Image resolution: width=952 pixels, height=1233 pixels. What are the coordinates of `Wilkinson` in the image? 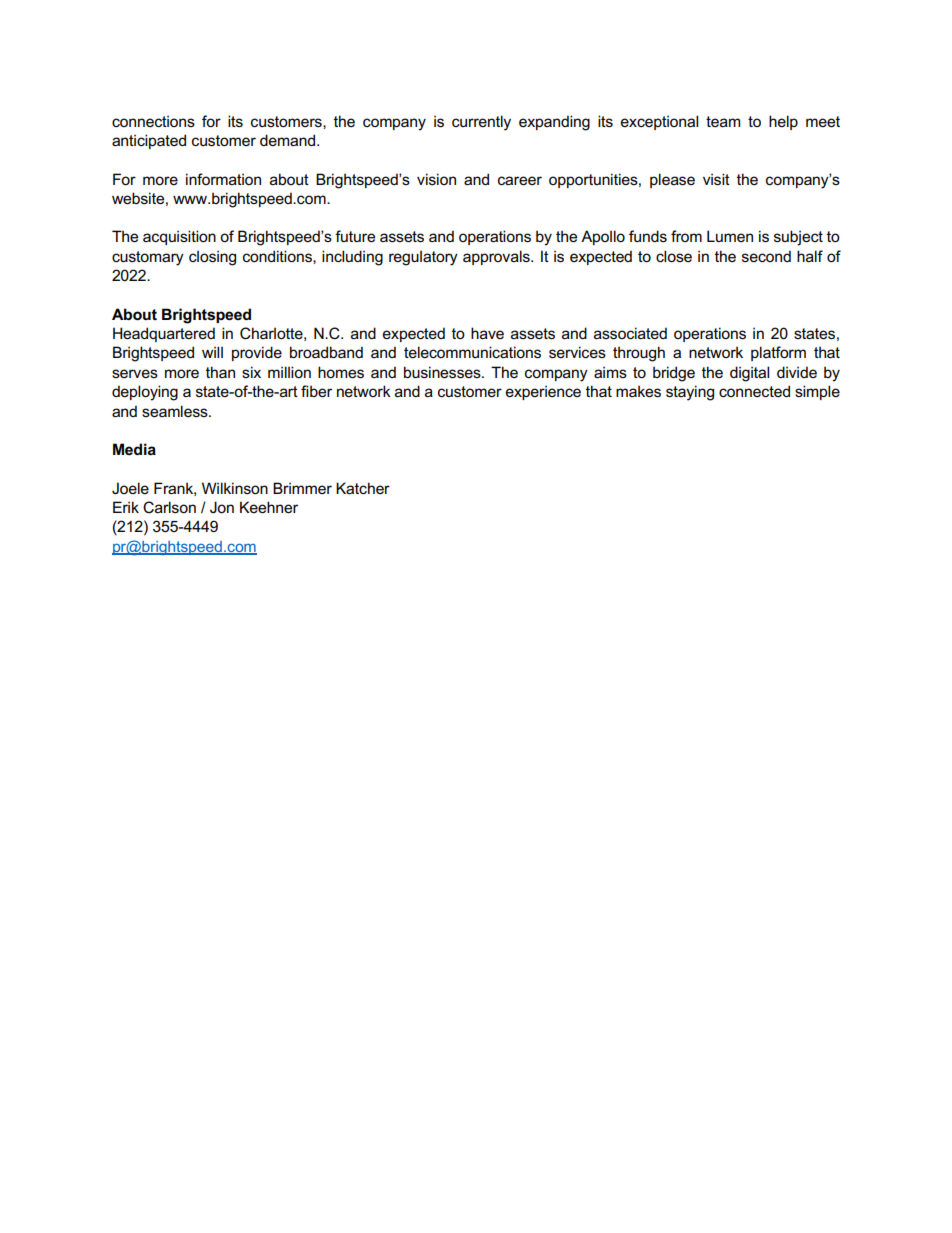 It's located at (235, 488).
